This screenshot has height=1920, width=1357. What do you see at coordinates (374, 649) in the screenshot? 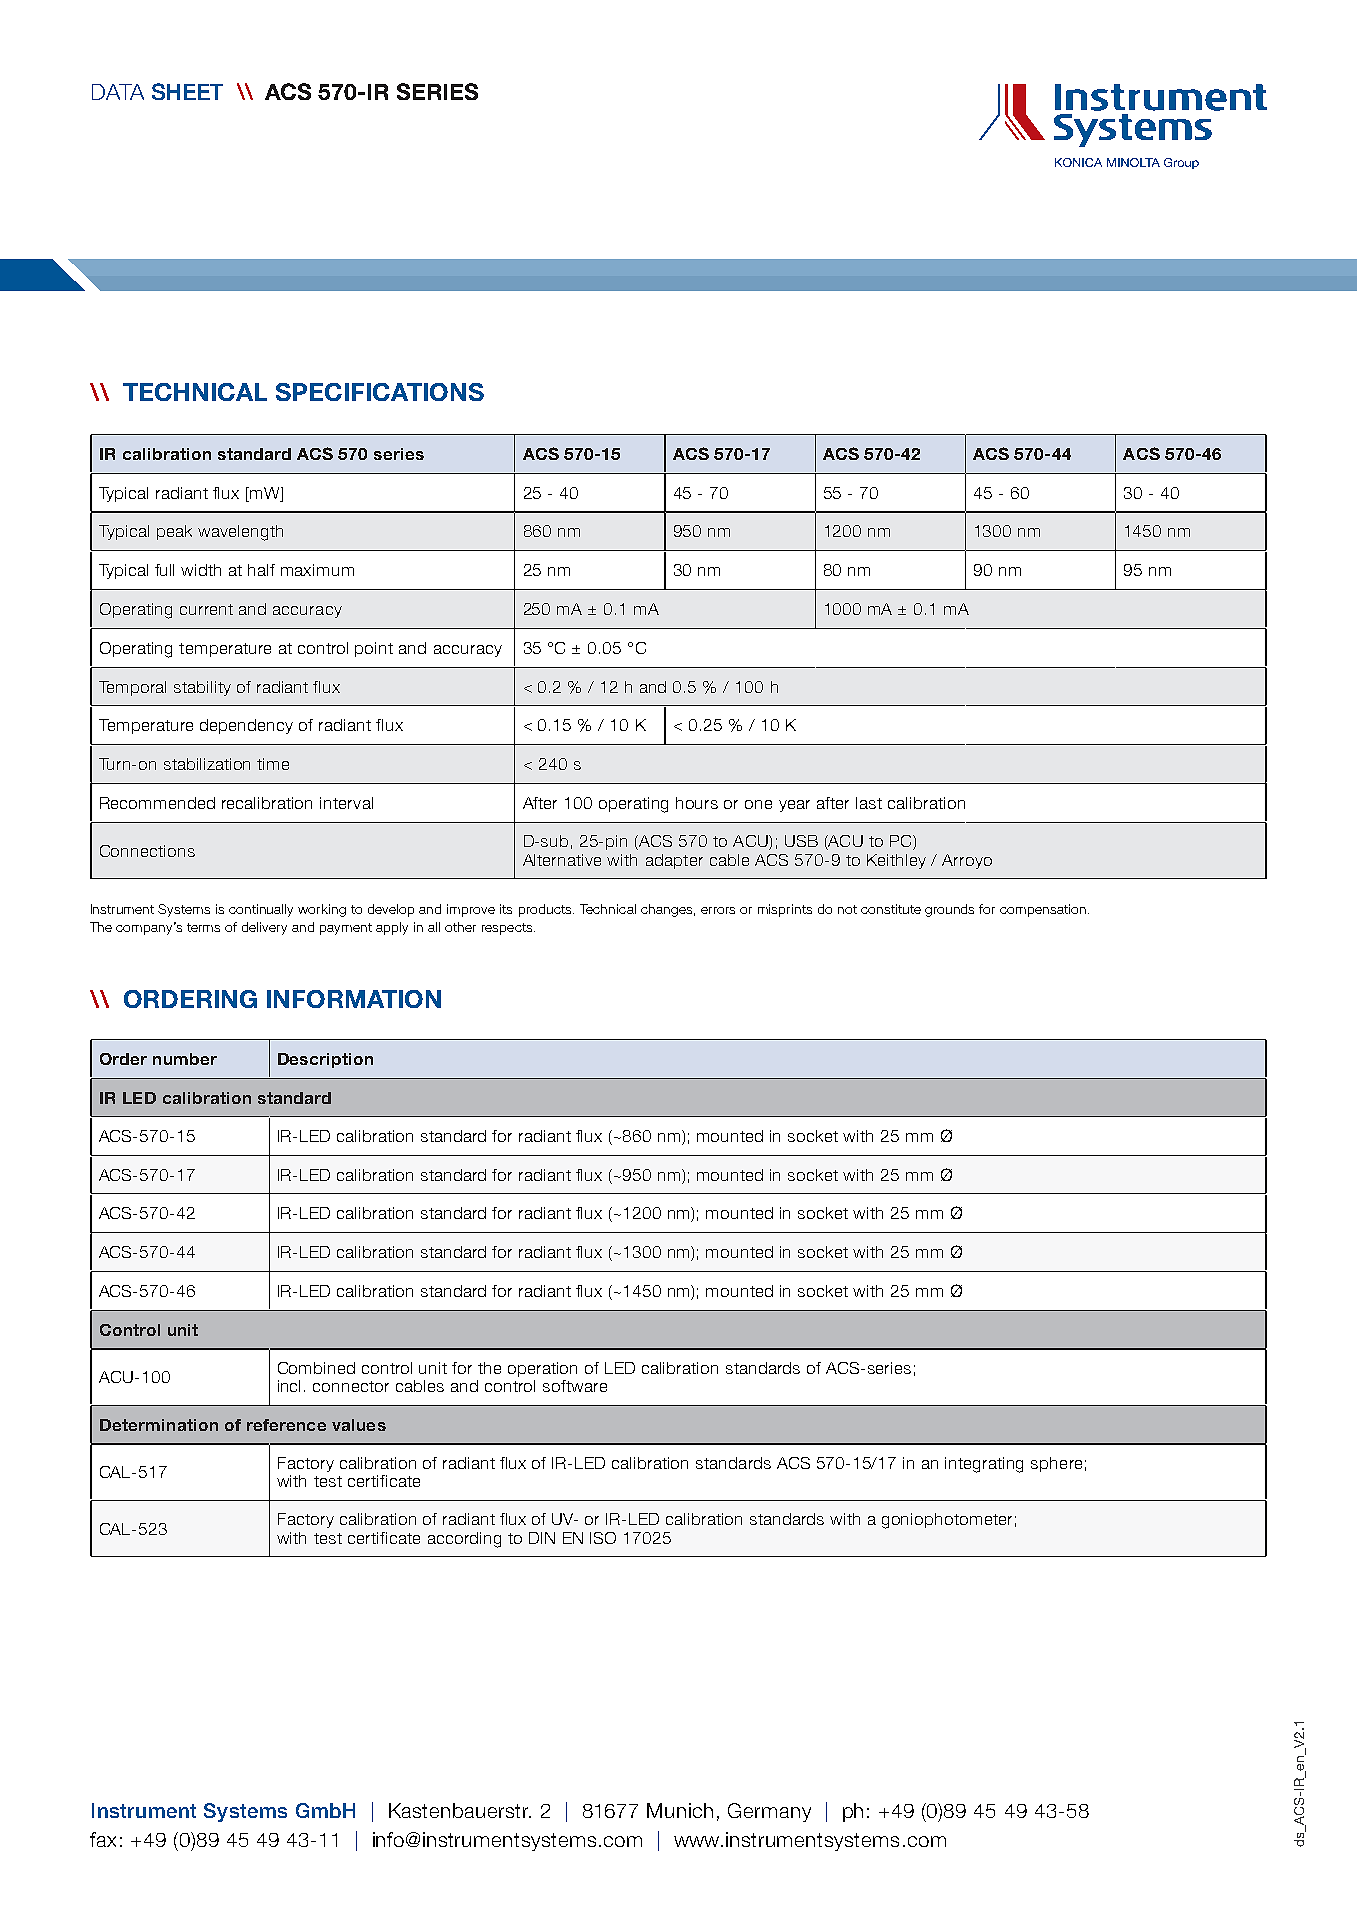
I see `point` at bounding box center [374, 649].
